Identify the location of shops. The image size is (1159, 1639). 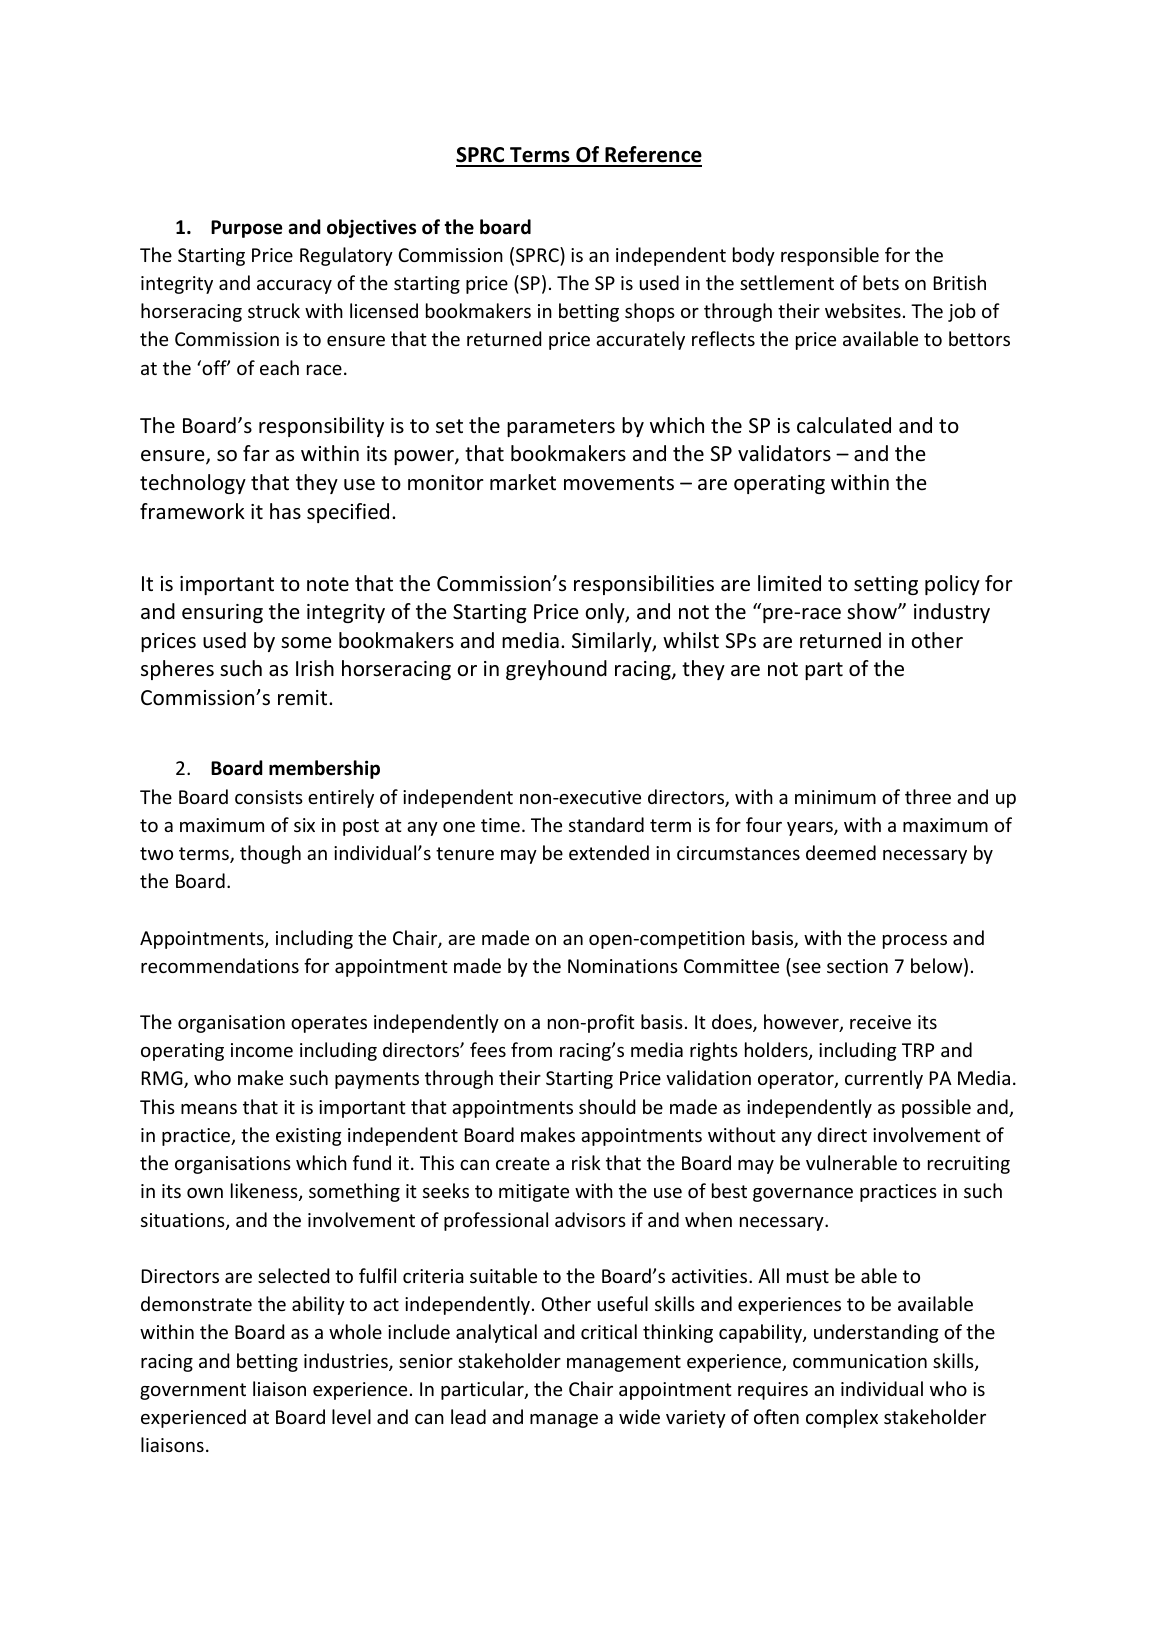
(650, 312).
